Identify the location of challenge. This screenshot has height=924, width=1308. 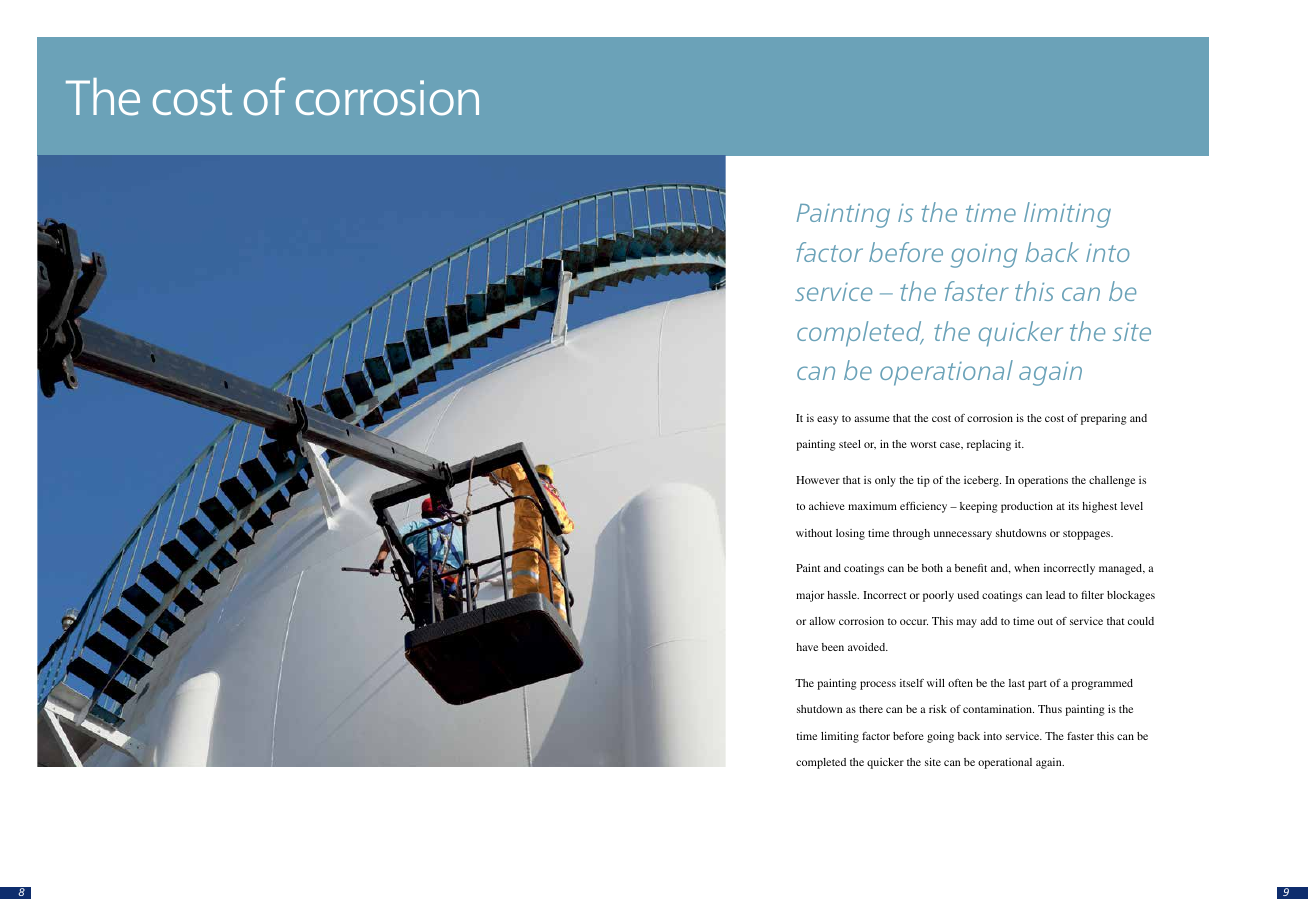
(1112, 481).
